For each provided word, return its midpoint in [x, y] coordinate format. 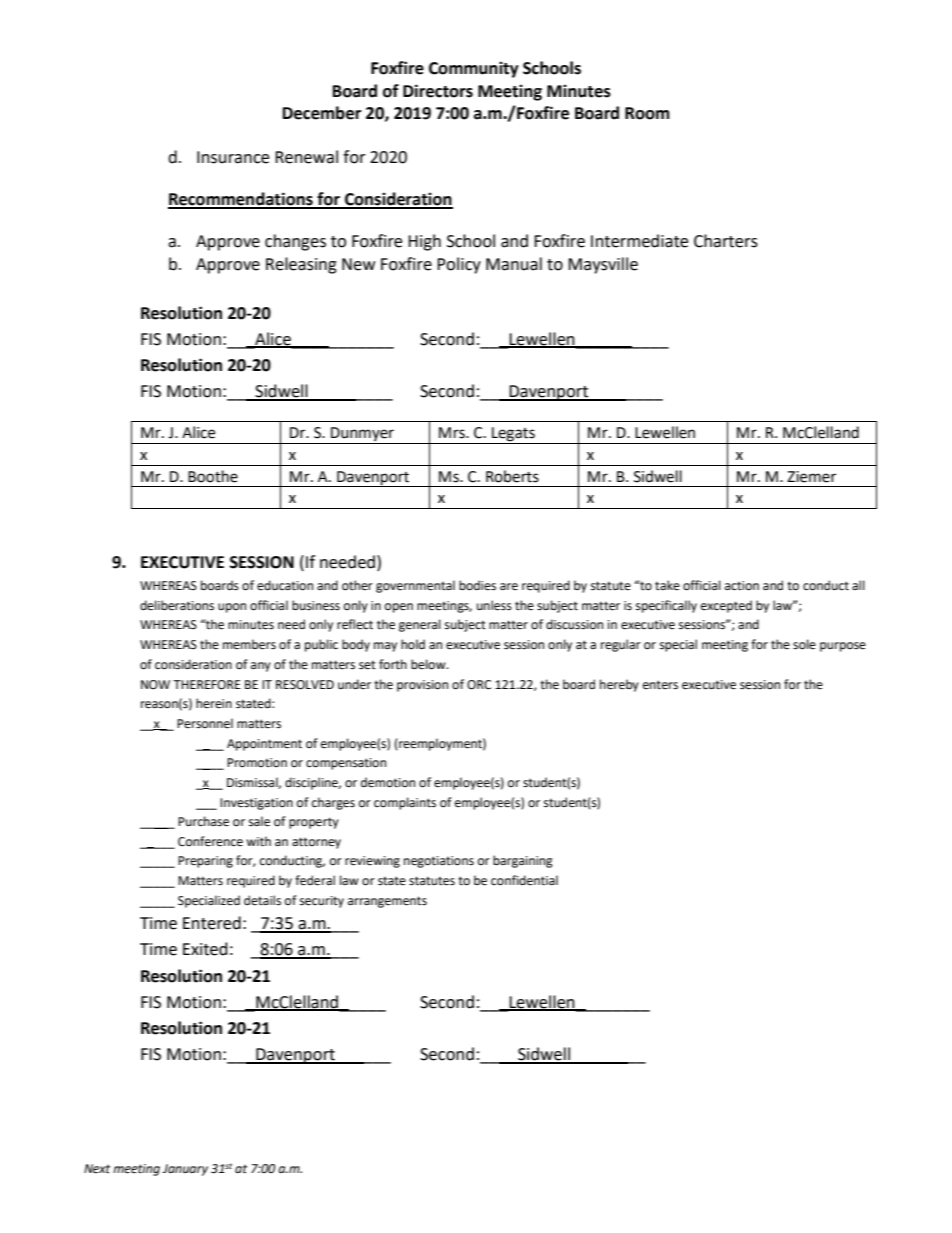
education [285, 585]
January [185, 1170]
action [742, 586]
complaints [405, 803]
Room [647, 113]
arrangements [387, 902]
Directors [438, 91]
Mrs [453, 433]
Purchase [203, 821]
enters [660, 685]
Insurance [233, 157]
